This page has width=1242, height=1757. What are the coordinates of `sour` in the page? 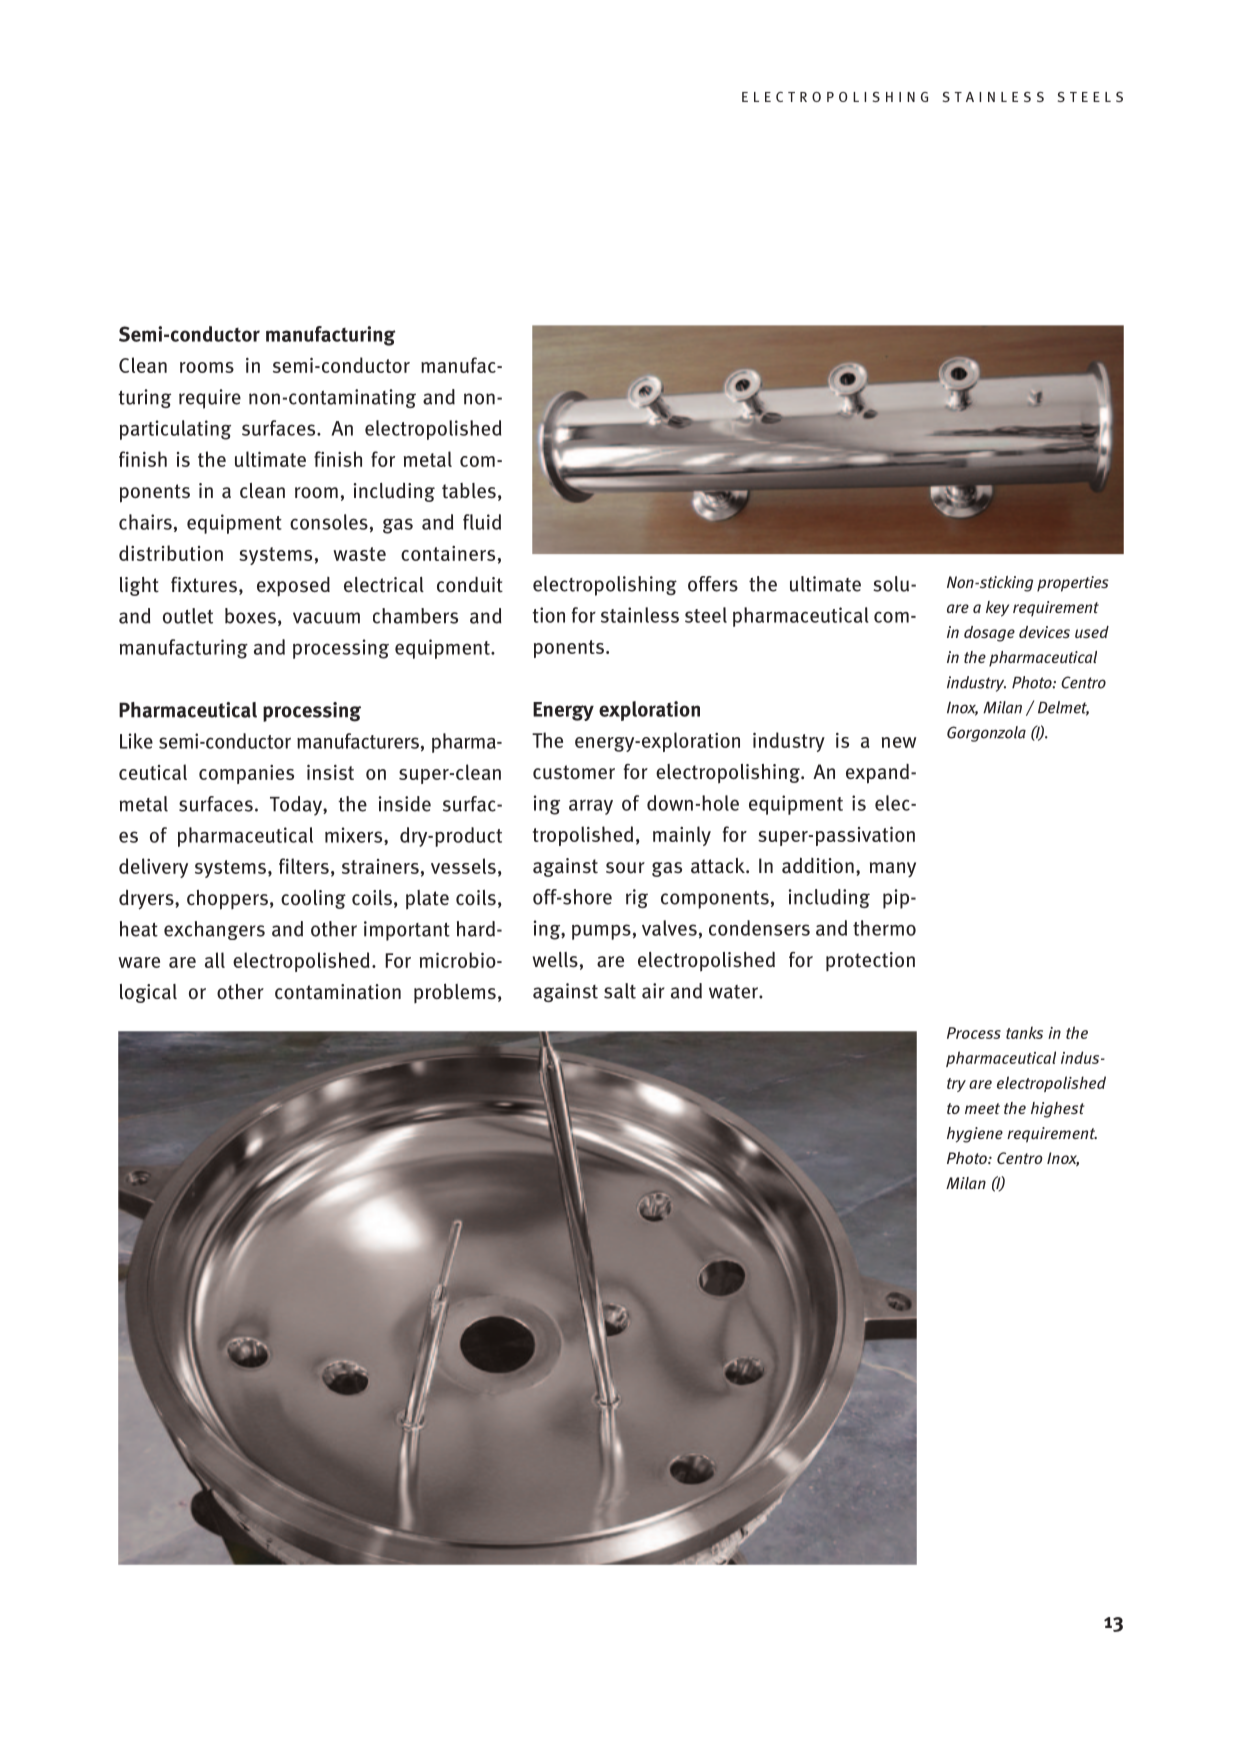 It's located at (625, 868).
